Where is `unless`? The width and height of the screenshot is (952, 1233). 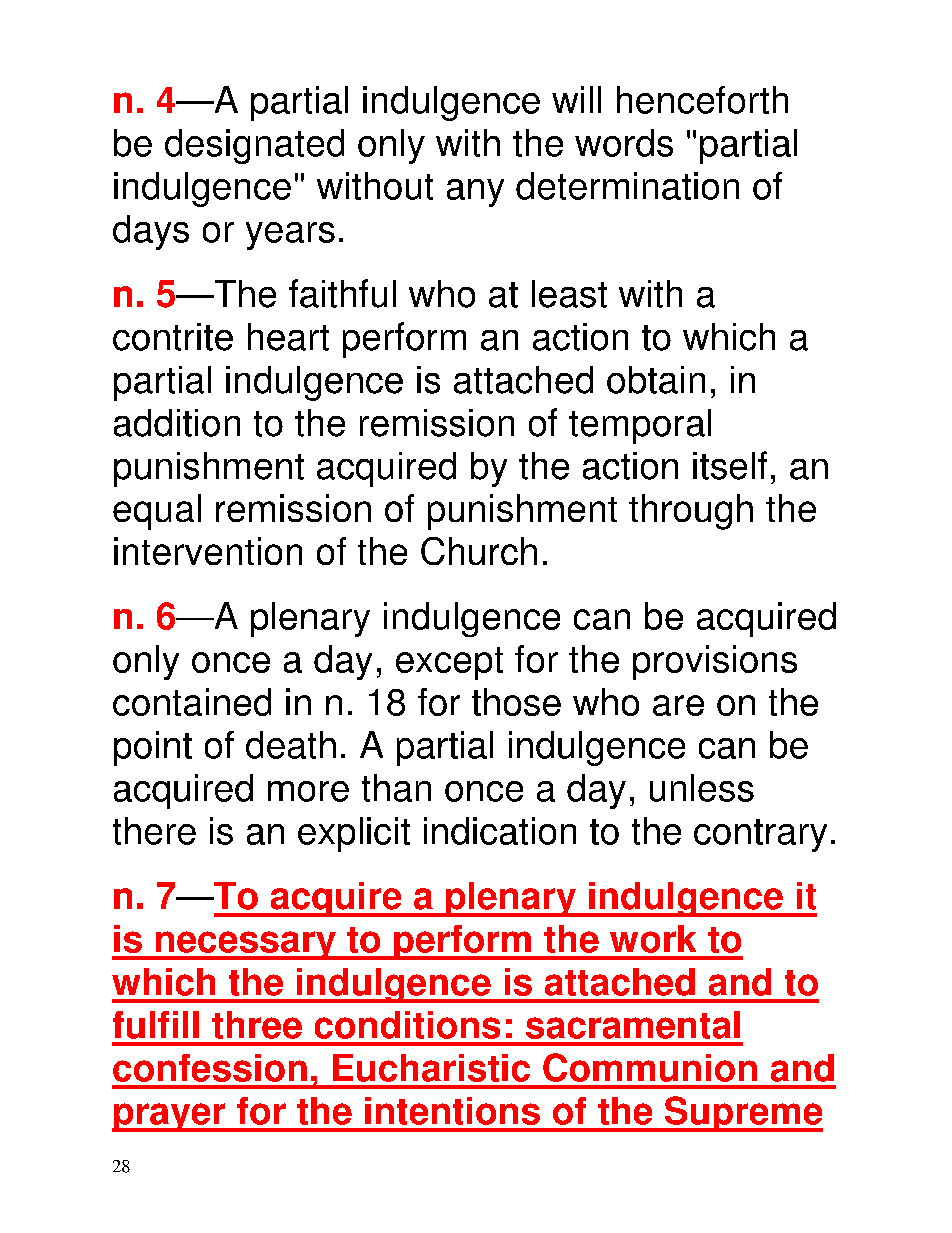 unless is located at coordinates (702, 788).
